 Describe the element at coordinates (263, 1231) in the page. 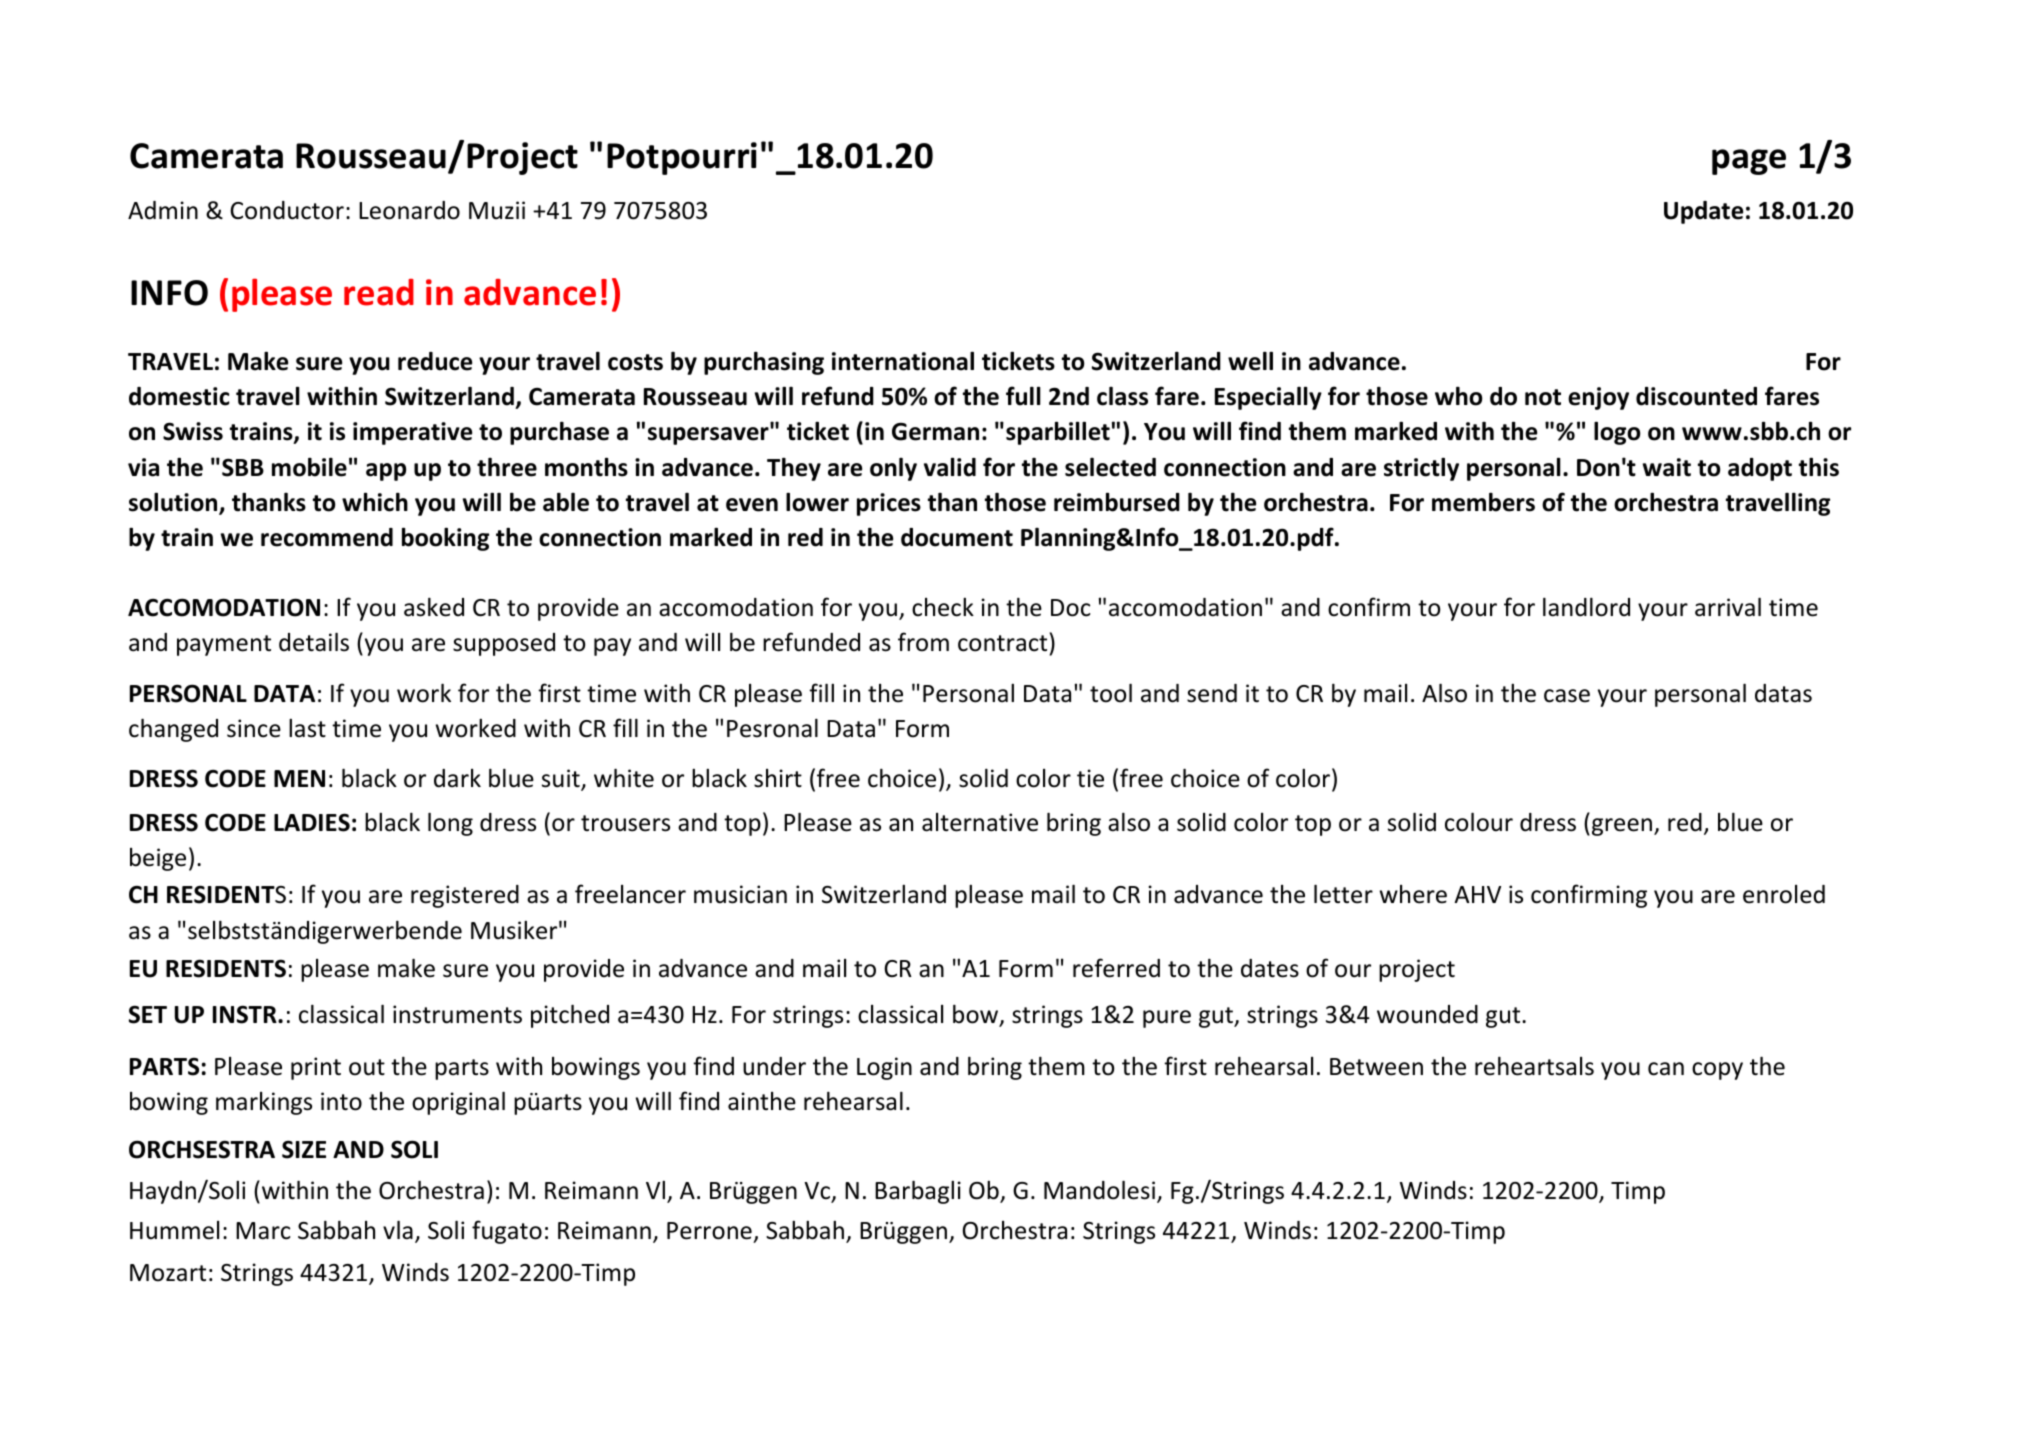

I see `Marc` at that location.
